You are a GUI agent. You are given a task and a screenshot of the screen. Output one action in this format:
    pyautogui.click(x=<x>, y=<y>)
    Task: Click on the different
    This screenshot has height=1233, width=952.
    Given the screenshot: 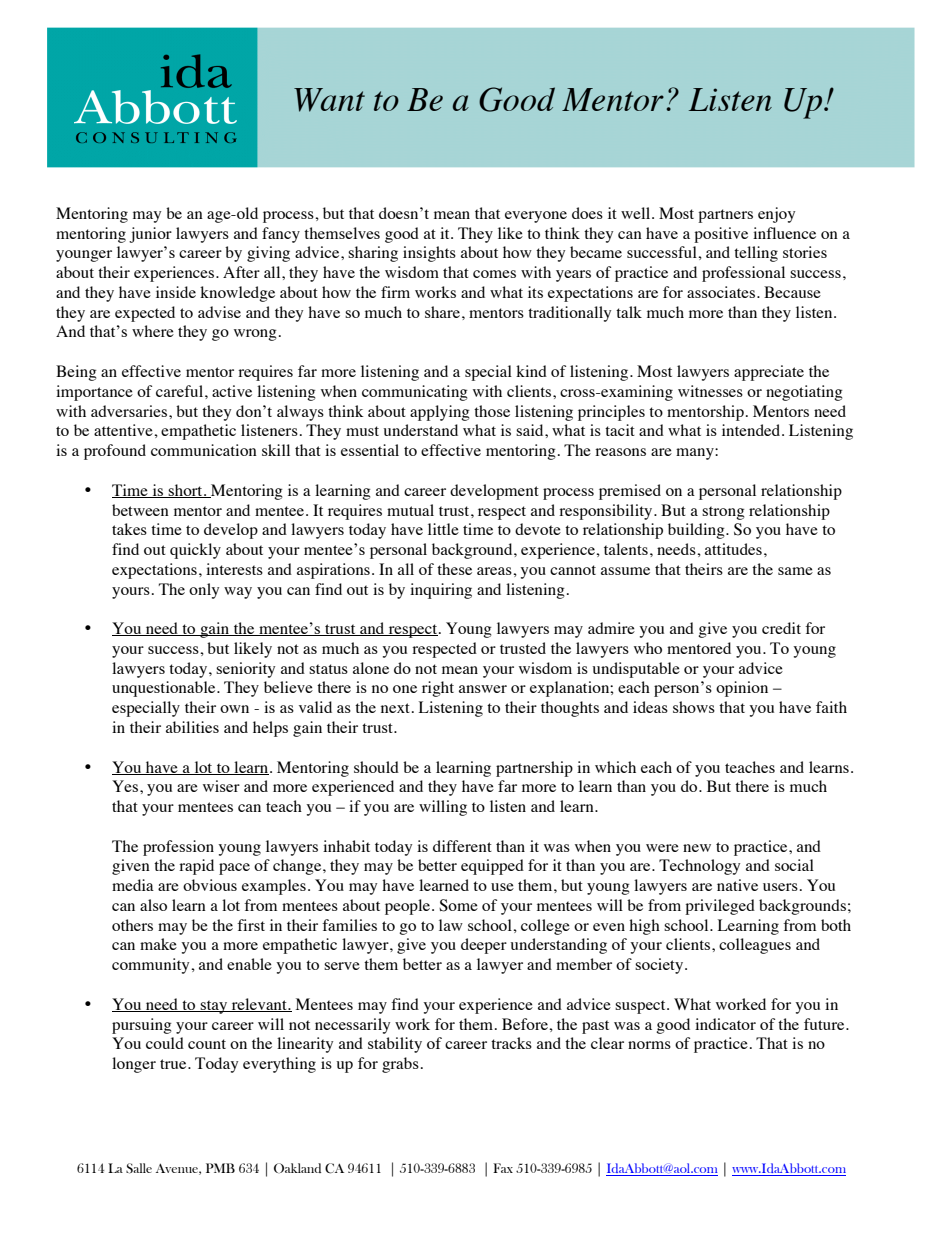 What is the action you would take?
    pyautogui.click(x=462, y=846)
